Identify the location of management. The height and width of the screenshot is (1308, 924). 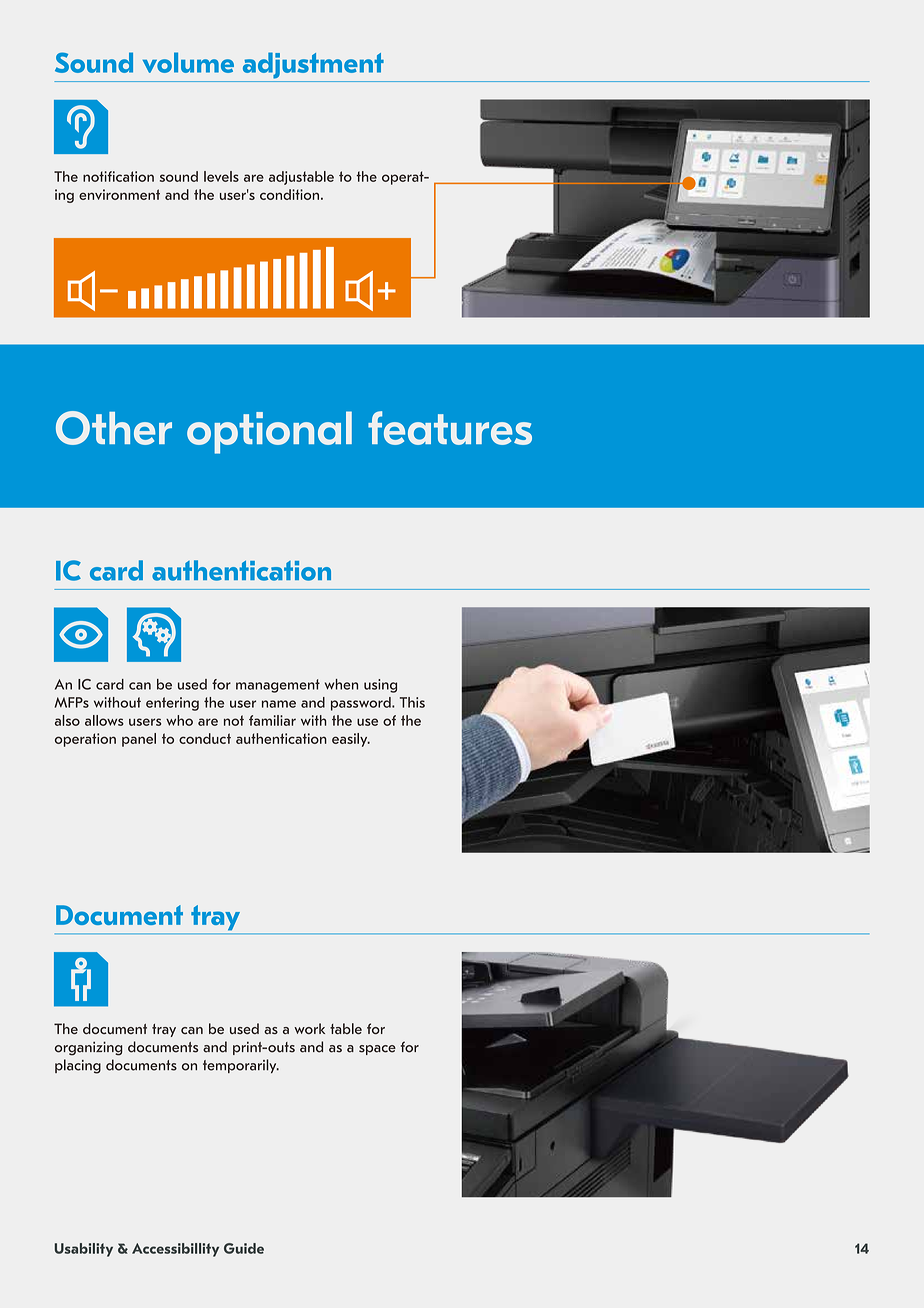
(278, 686).
